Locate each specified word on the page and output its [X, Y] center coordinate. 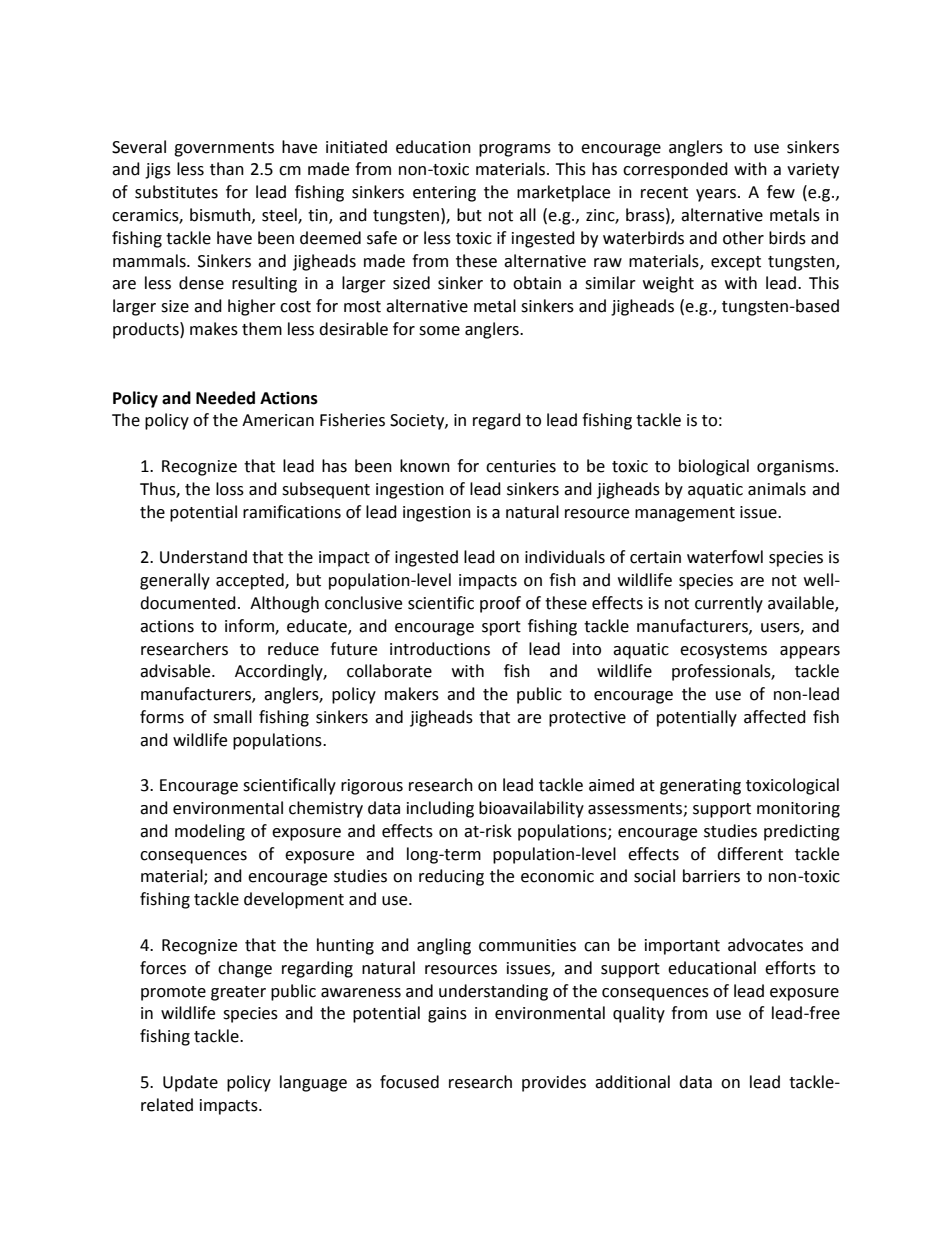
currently [729, 604]
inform [250, 626]
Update [190, 1083]
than [227, 169]
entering [444, 194]
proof [500, 604]
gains [447, 1015]
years [716, 195]
